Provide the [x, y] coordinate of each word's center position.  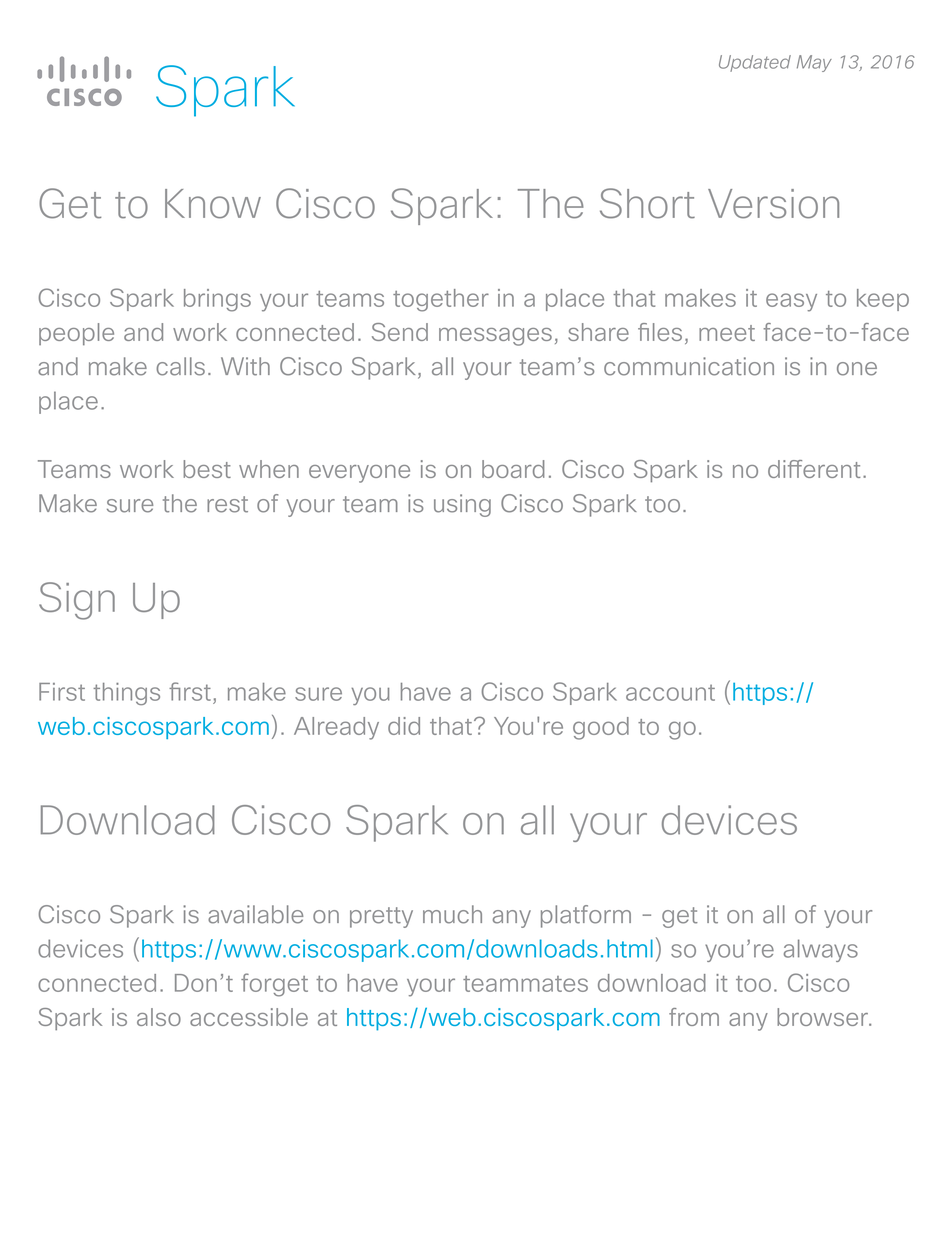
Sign [77, 601]
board [513, 469]
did [404, 726]
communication [689, 366]
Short [647, 203]
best [207, 469]
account [670, 692]
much [452, 914]
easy [791, 302]
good [601, 728]
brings [217, 300]
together [441, 300]
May [814, 63]
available [255, 914]
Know [213, 204]
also [159, 1017]
